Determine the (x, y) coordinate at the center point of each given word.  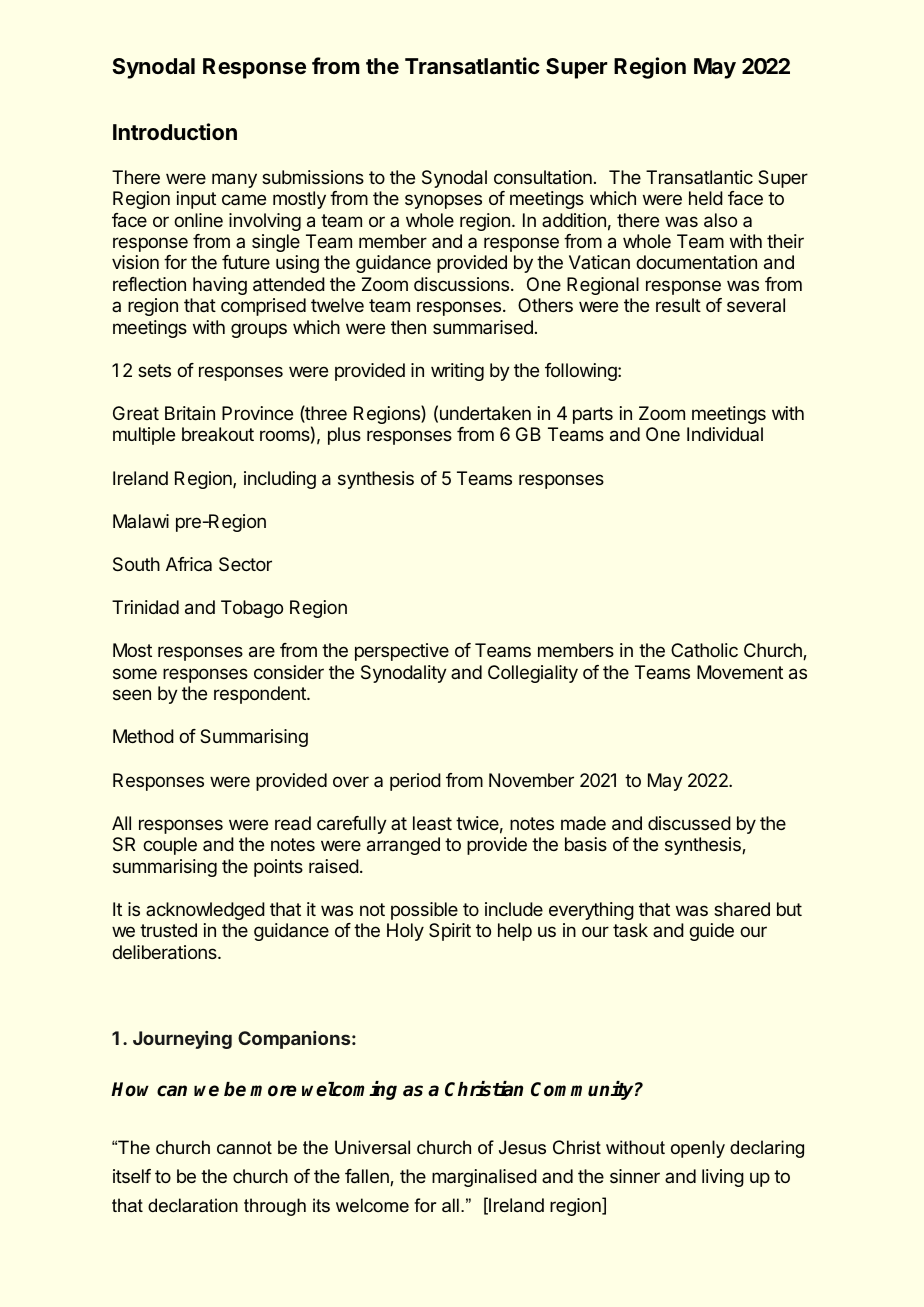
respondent (261, 695)
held (706, 198)
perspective (402, 652)
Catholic (704, 650)
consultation (543, 177)
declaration (193, 1205)
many (234, 180)
